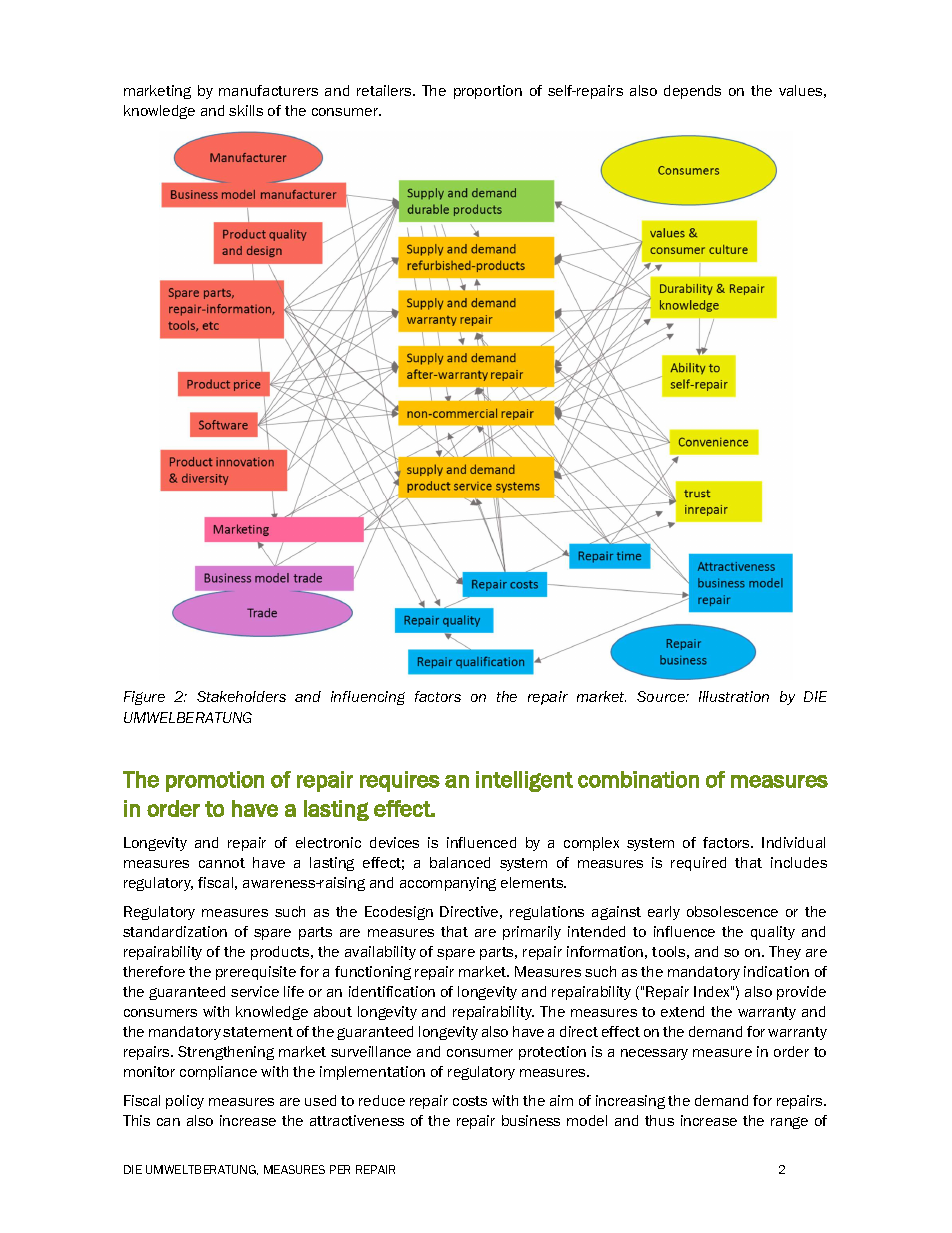 Image resolution: width=952 pixels, height=1233 pixels. I want to click on policy, so click(185, 1102).
